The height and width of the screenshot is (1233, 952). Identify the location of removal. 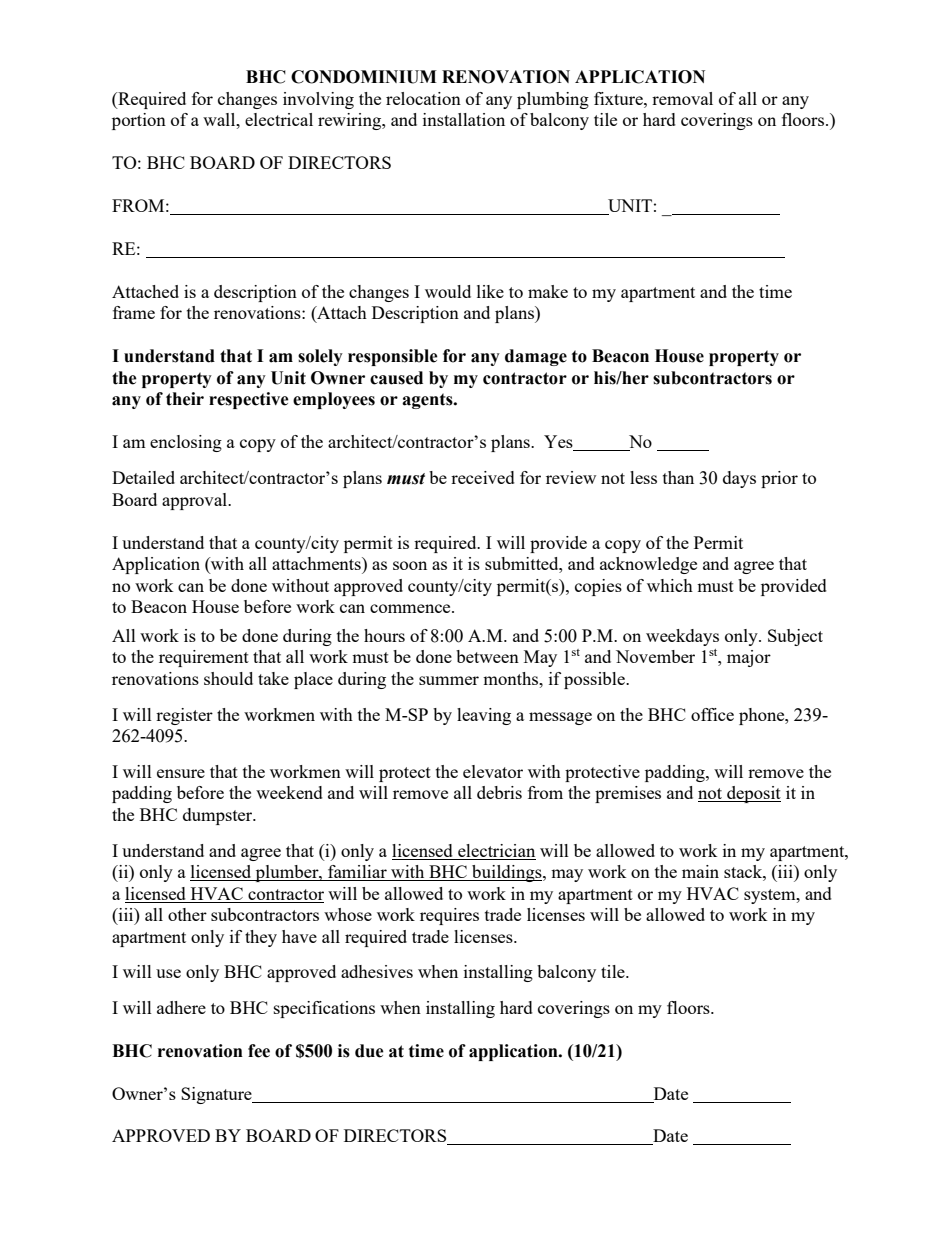
(682, 98).
